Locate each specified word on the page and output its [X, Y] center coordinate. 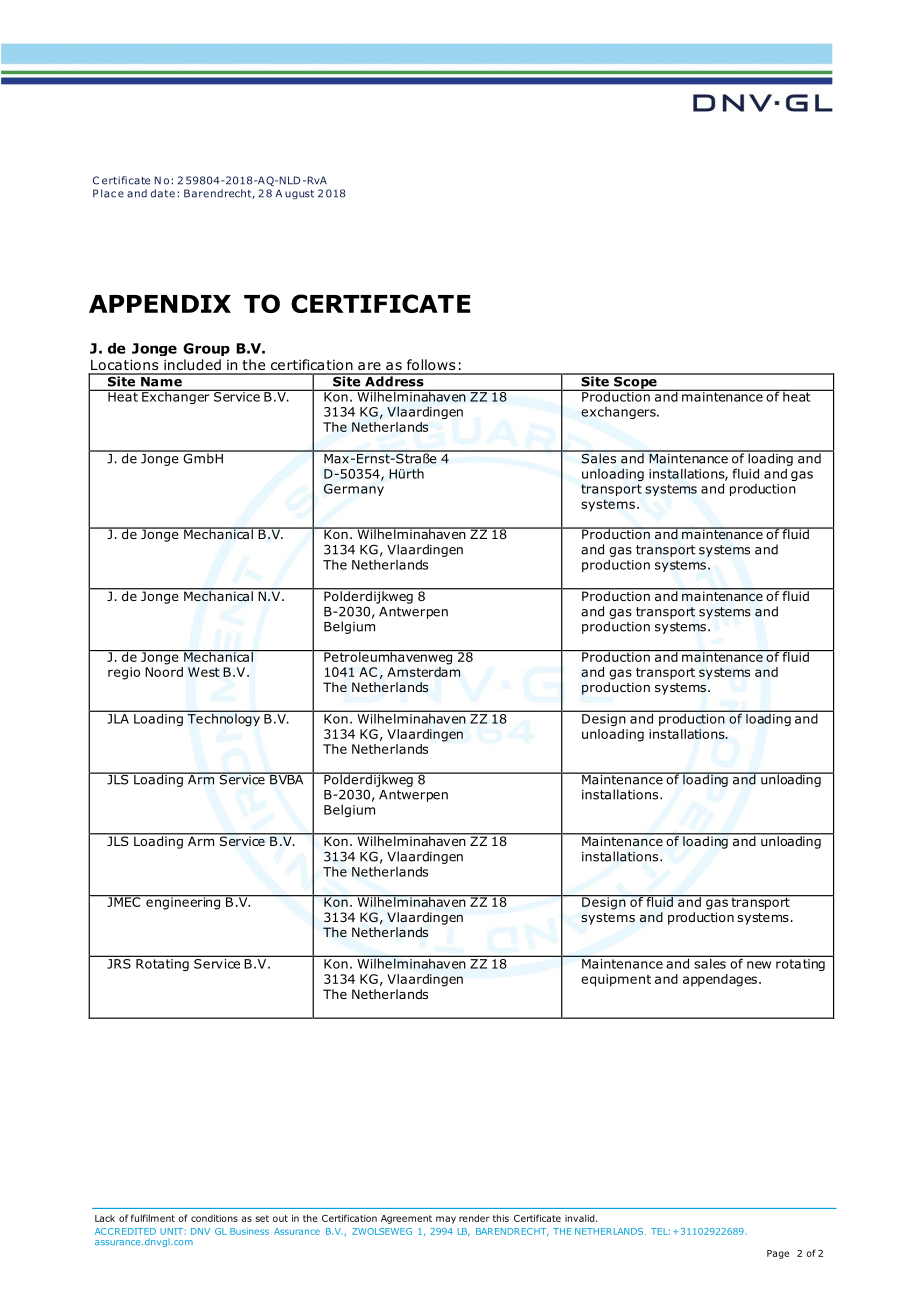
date [163, 193]
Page [778, 1254]
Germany [354, 490]
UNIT [172, 1231]
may [446, 1220]
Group [206, 349]
